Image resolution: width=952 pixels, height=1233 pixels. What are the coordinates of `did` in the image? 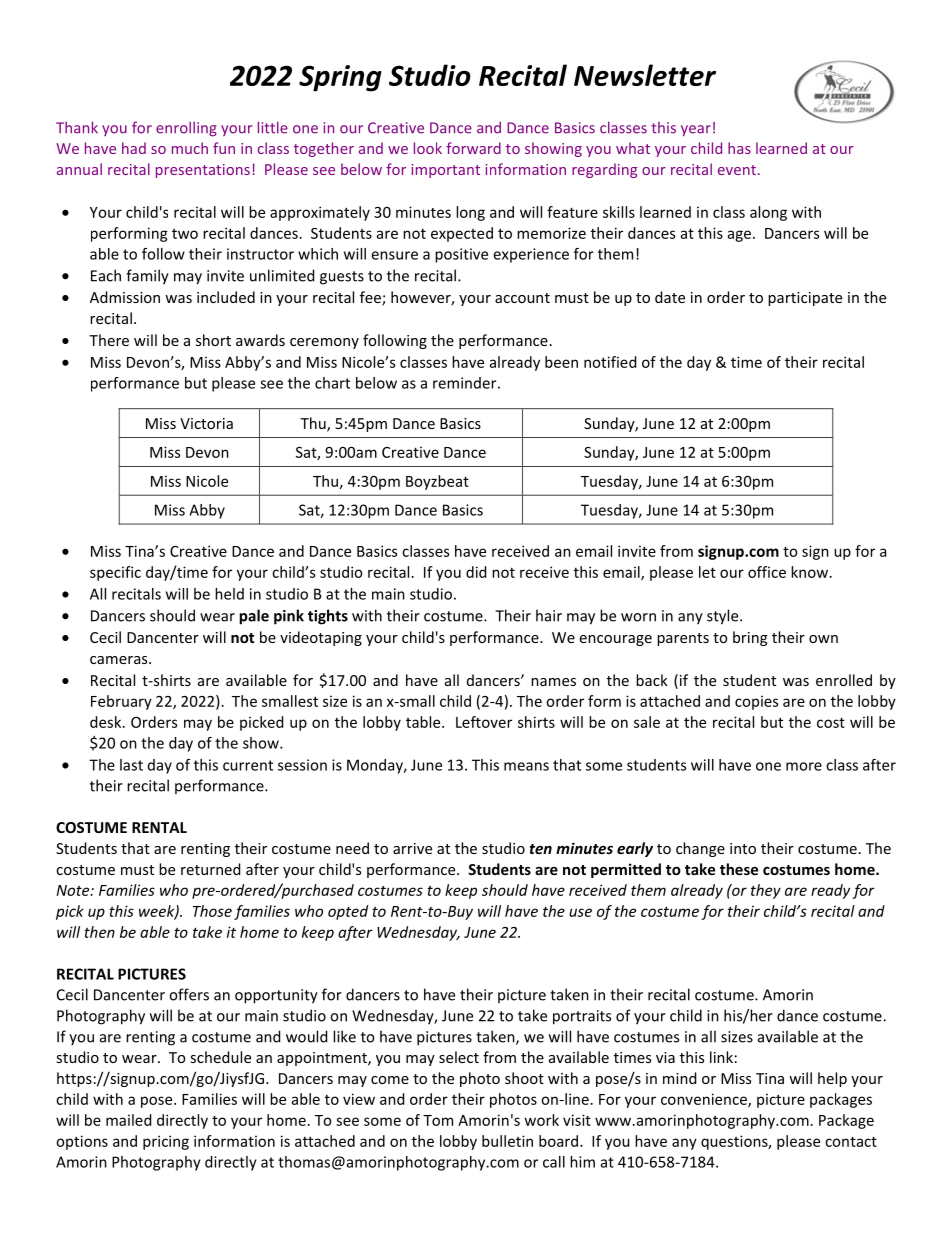 It's located at (476, 572).
